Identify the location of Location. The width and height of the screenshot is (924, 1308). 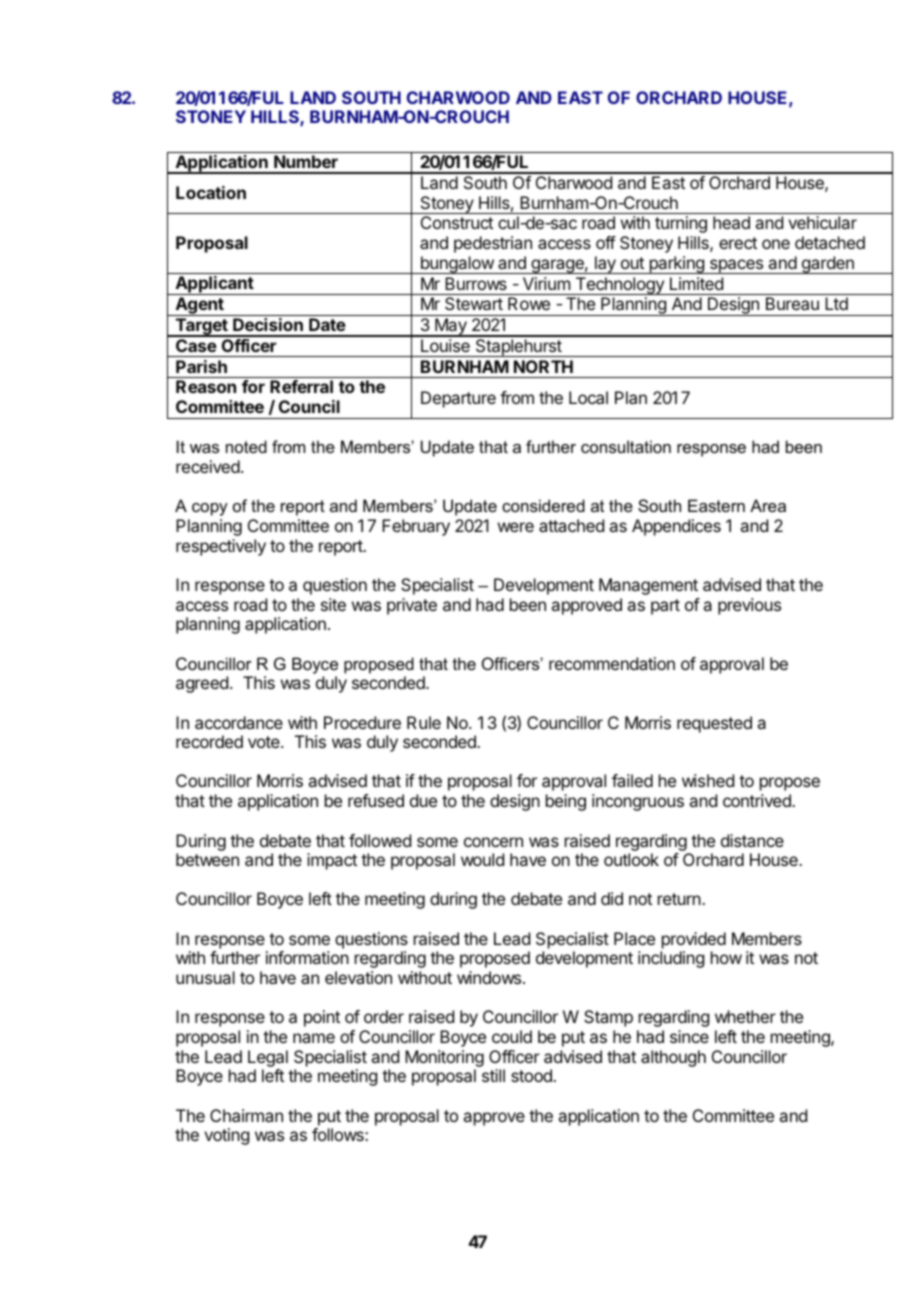
(211, 192).
